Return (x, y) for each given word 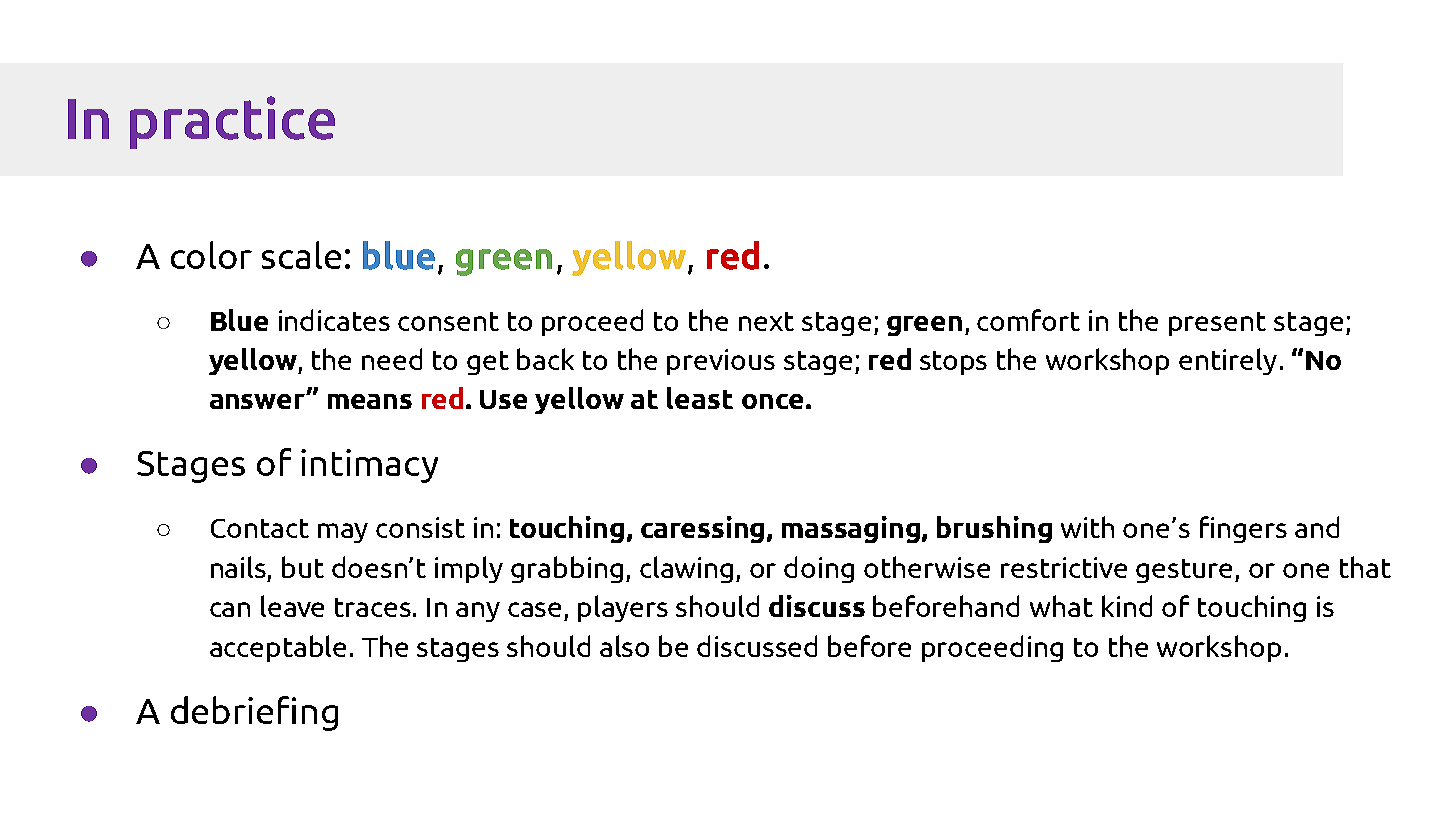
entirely (1228, 361)
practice (232, 122)
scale (301, 255)
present (1217, 324)
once (772, 401)
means (370, 401)
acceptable (278, 648)
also (624, 646)
